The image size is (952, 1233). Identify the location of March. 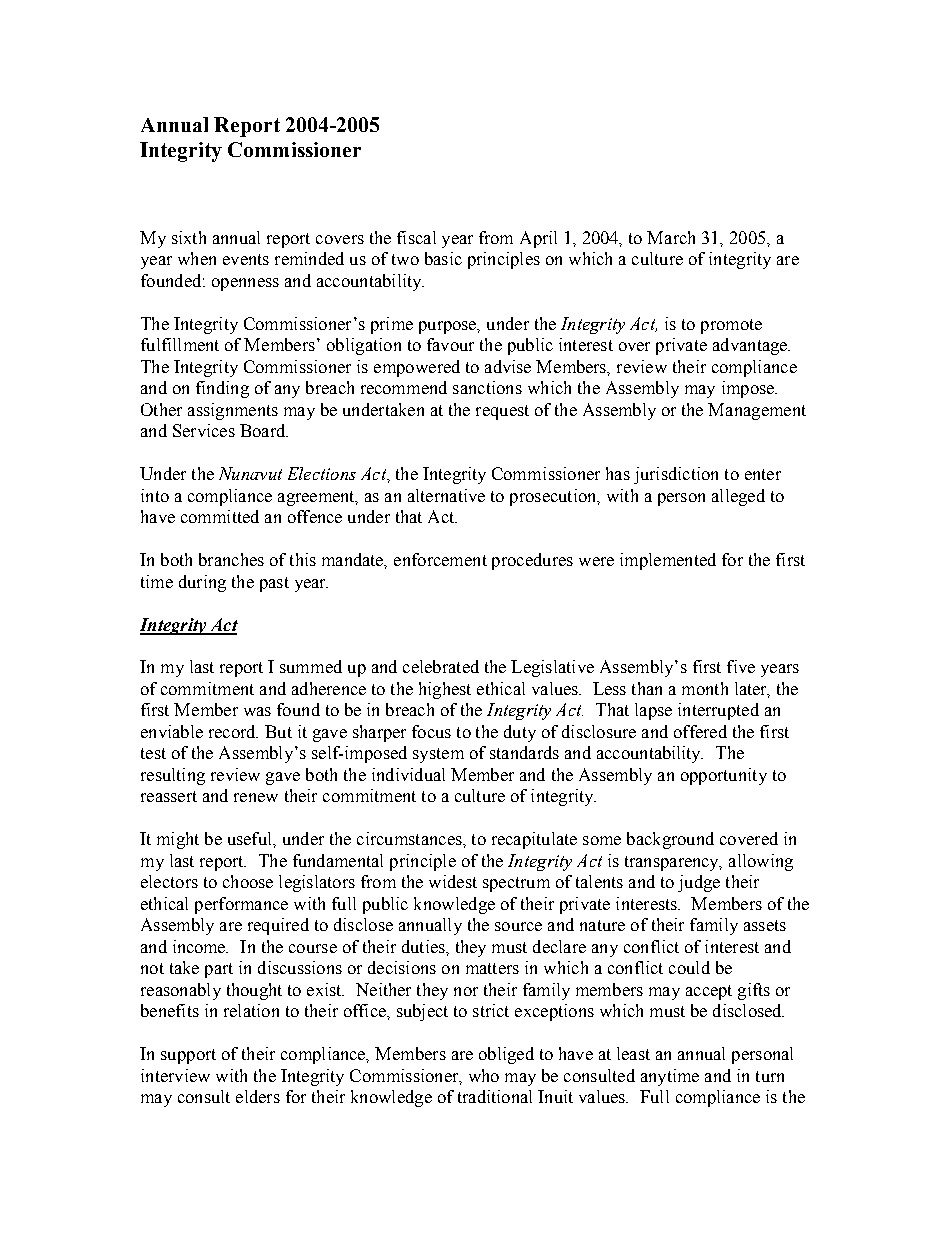
(671, 237).
